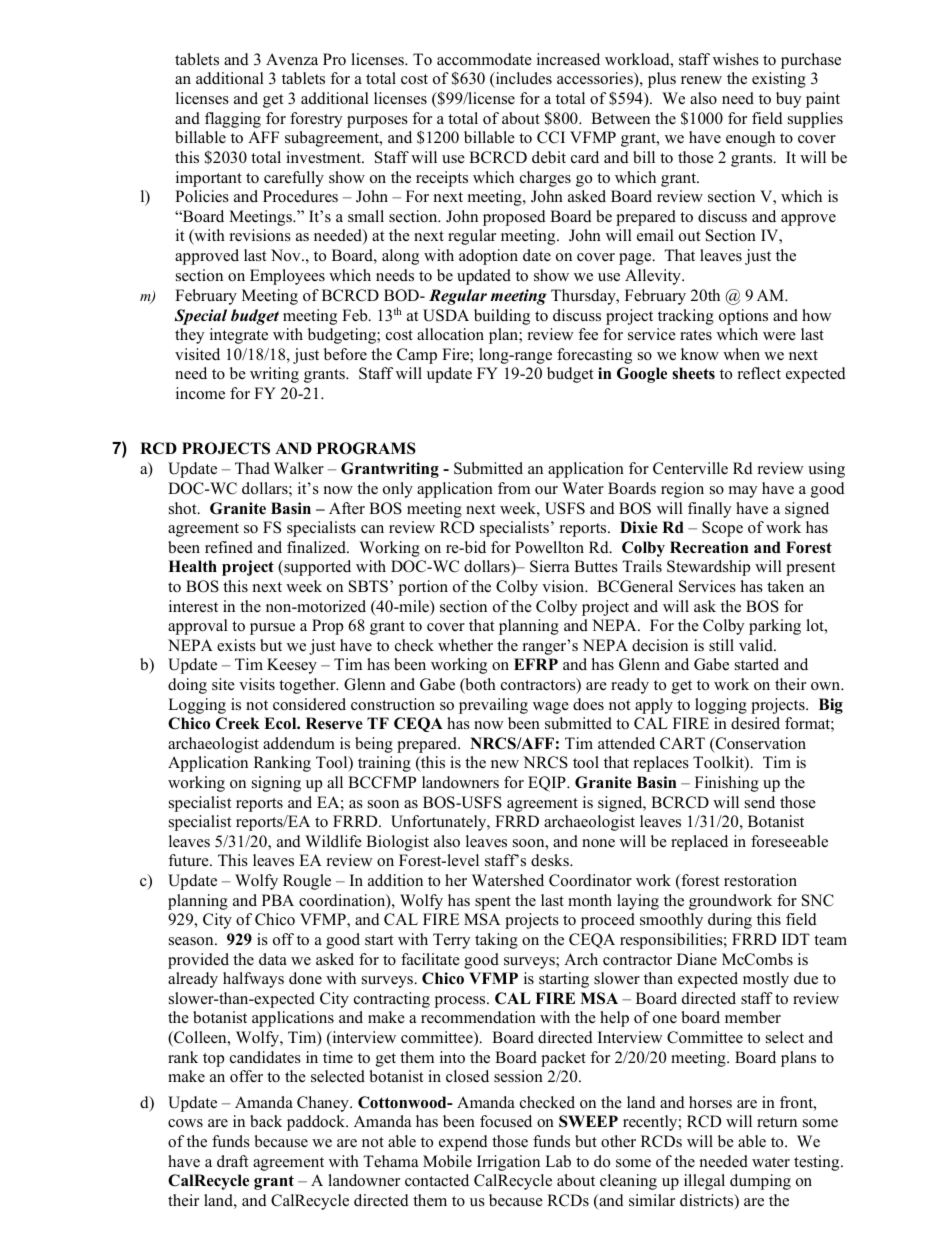 The image size is (952, 1233). Describe the element at coordinates (508, 1163) in the screenshot. I see `Irrigation` at that location.
